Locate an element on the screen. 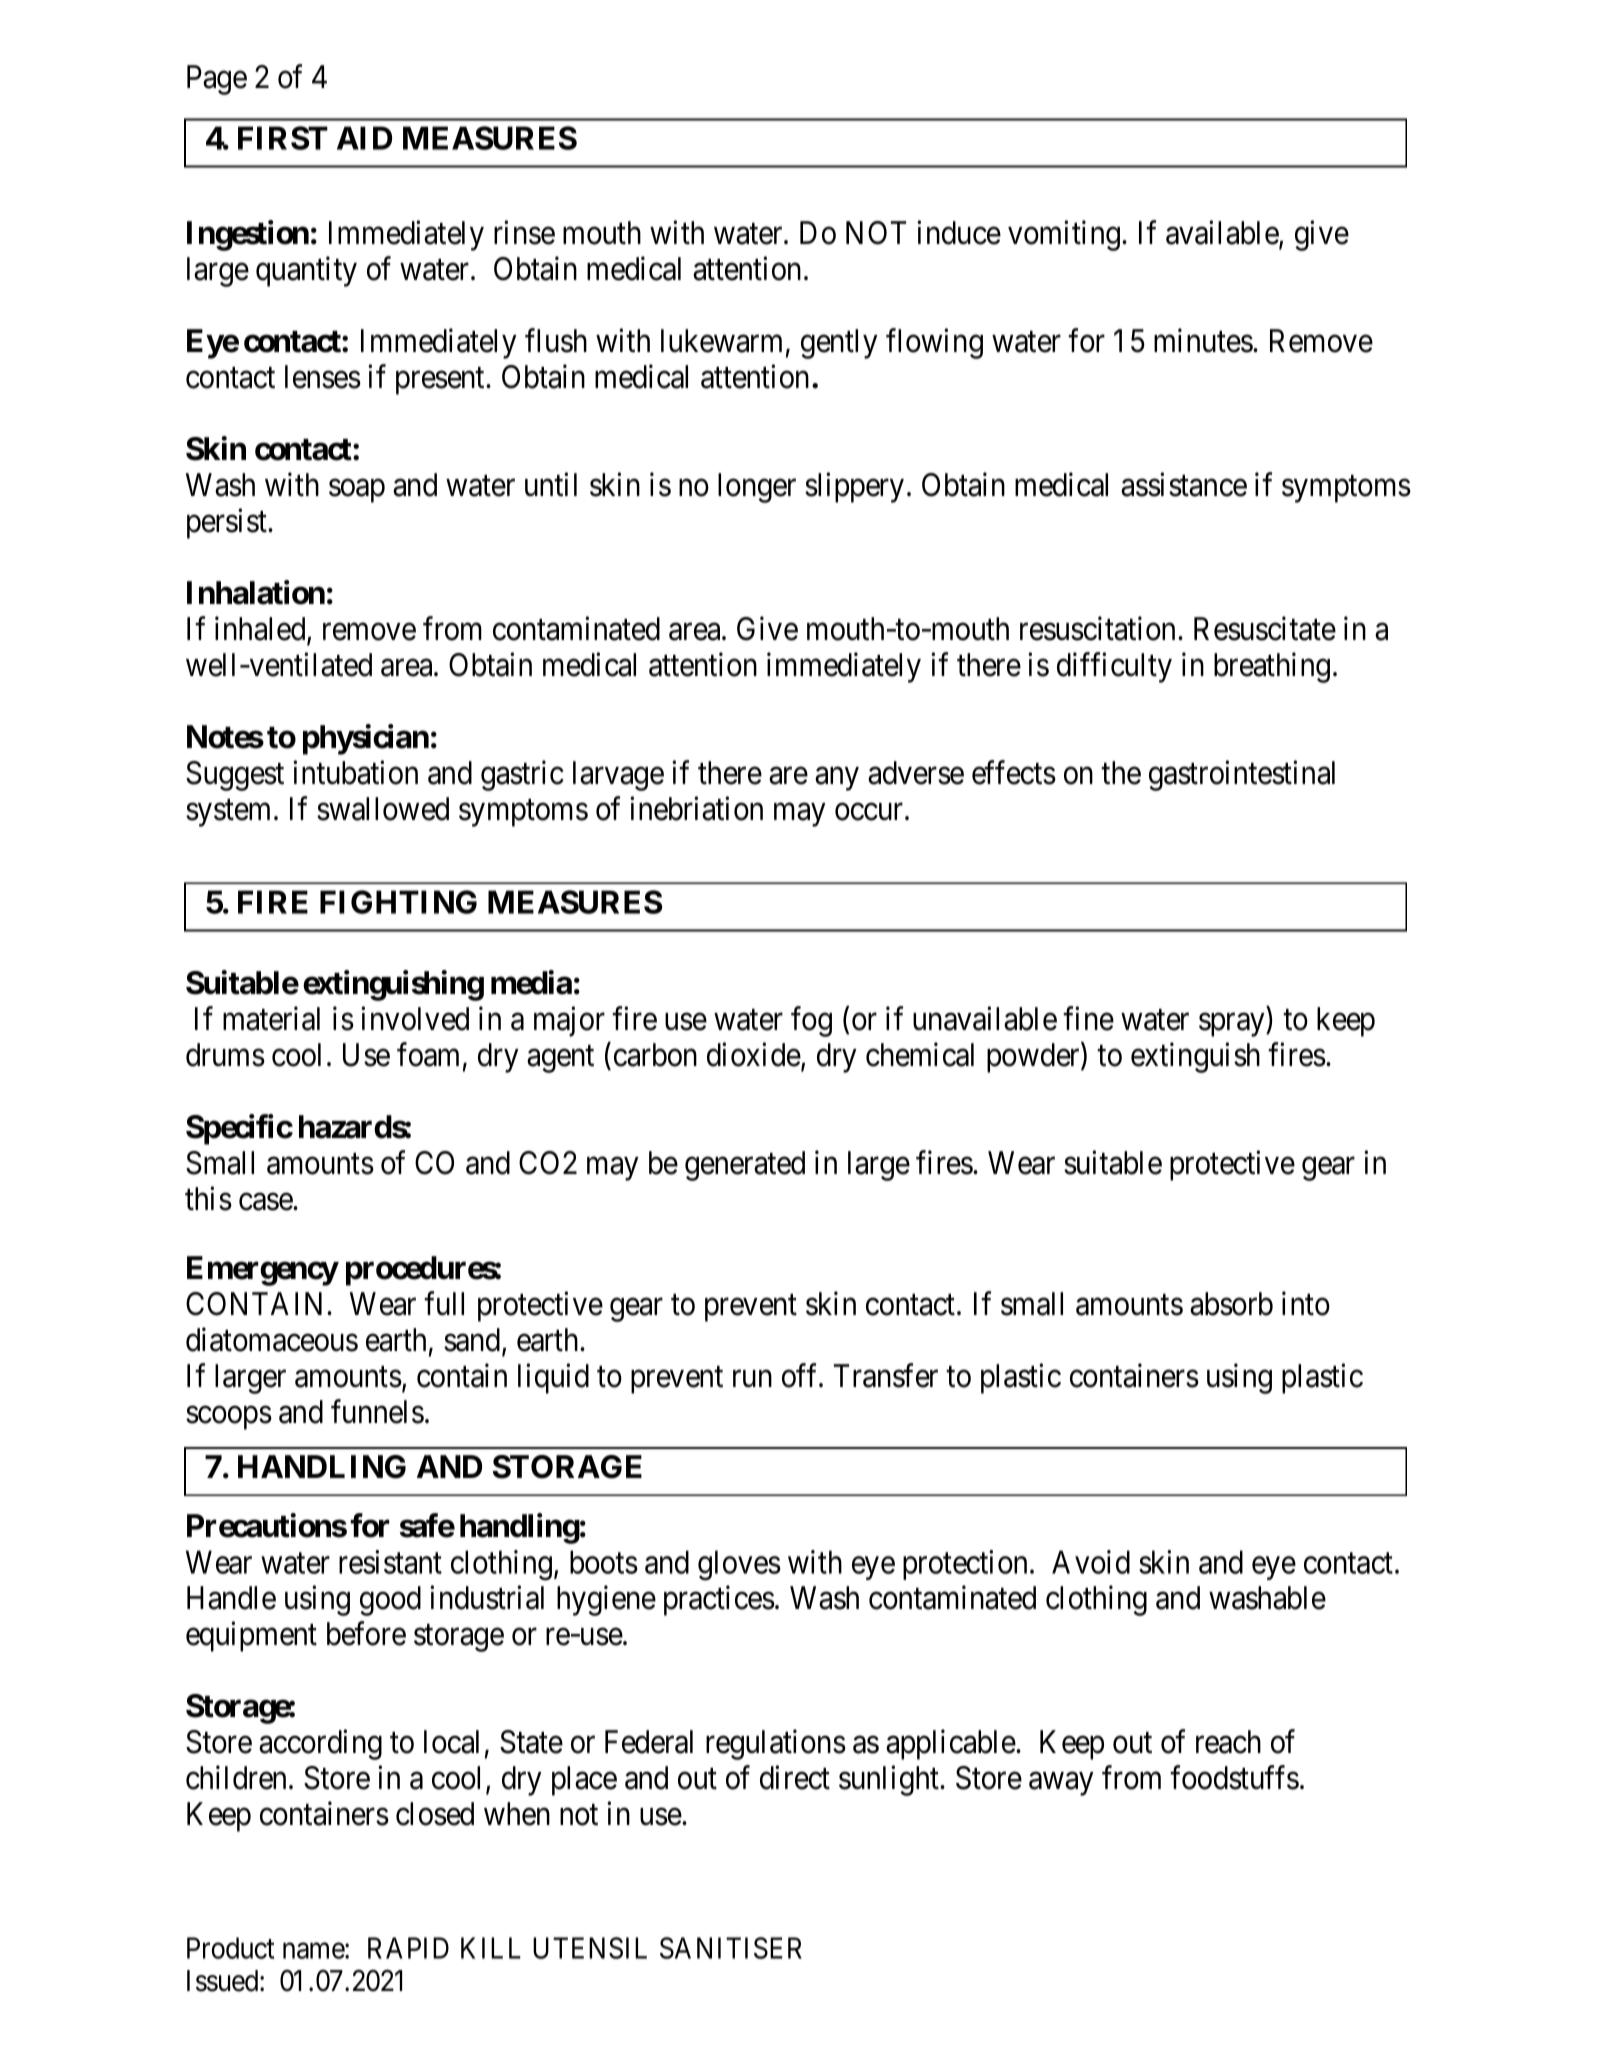 Image resolution: width=1597 pixels, height=2066 pixels. away is located at coordinates (1061, 1784).
